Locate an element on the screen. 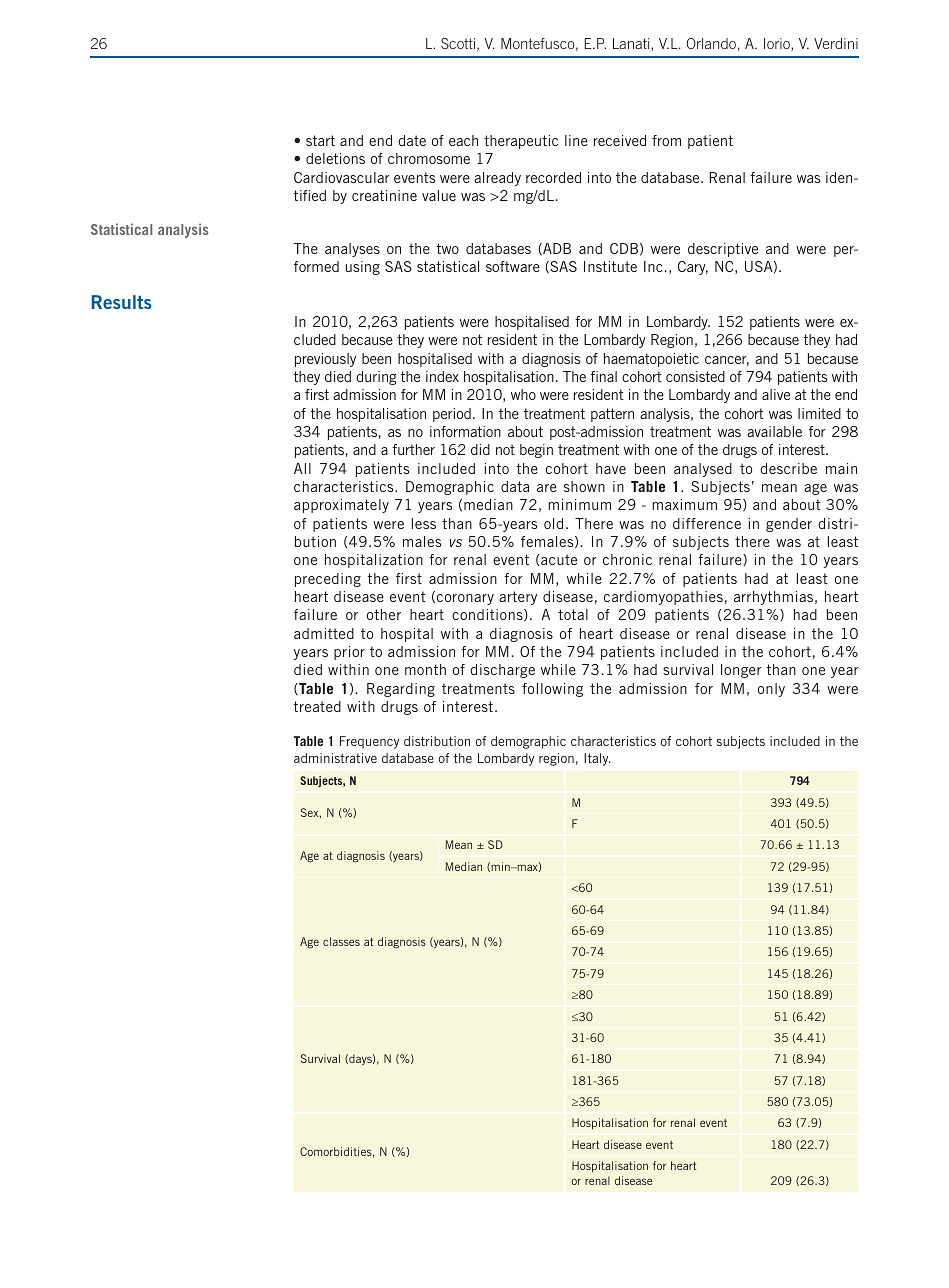 The width and height of the screenshot is (949, 1288). software is located at coordinates (513, 266).
